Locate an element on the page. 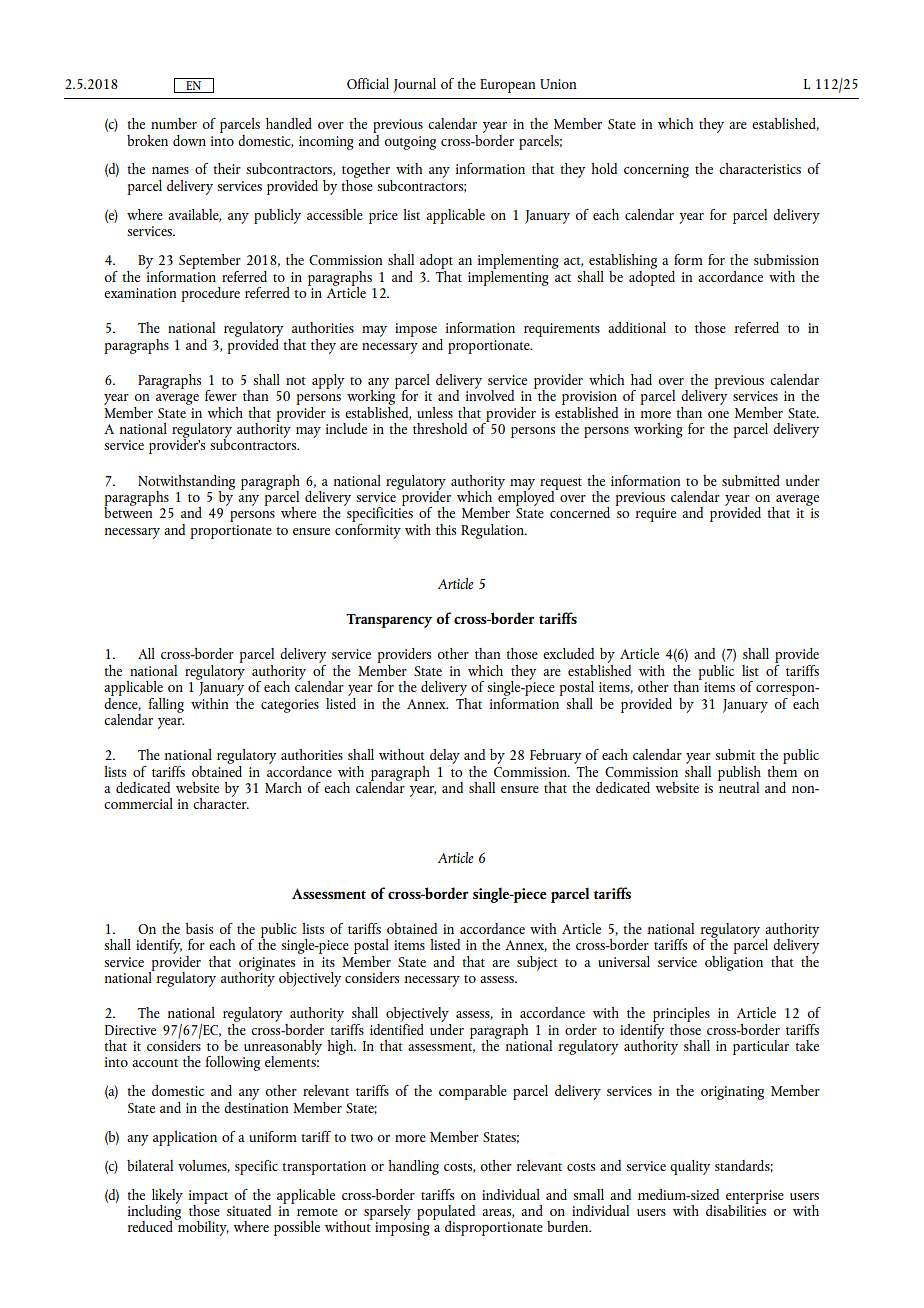  impact is located at coordinates (208, 1198).
